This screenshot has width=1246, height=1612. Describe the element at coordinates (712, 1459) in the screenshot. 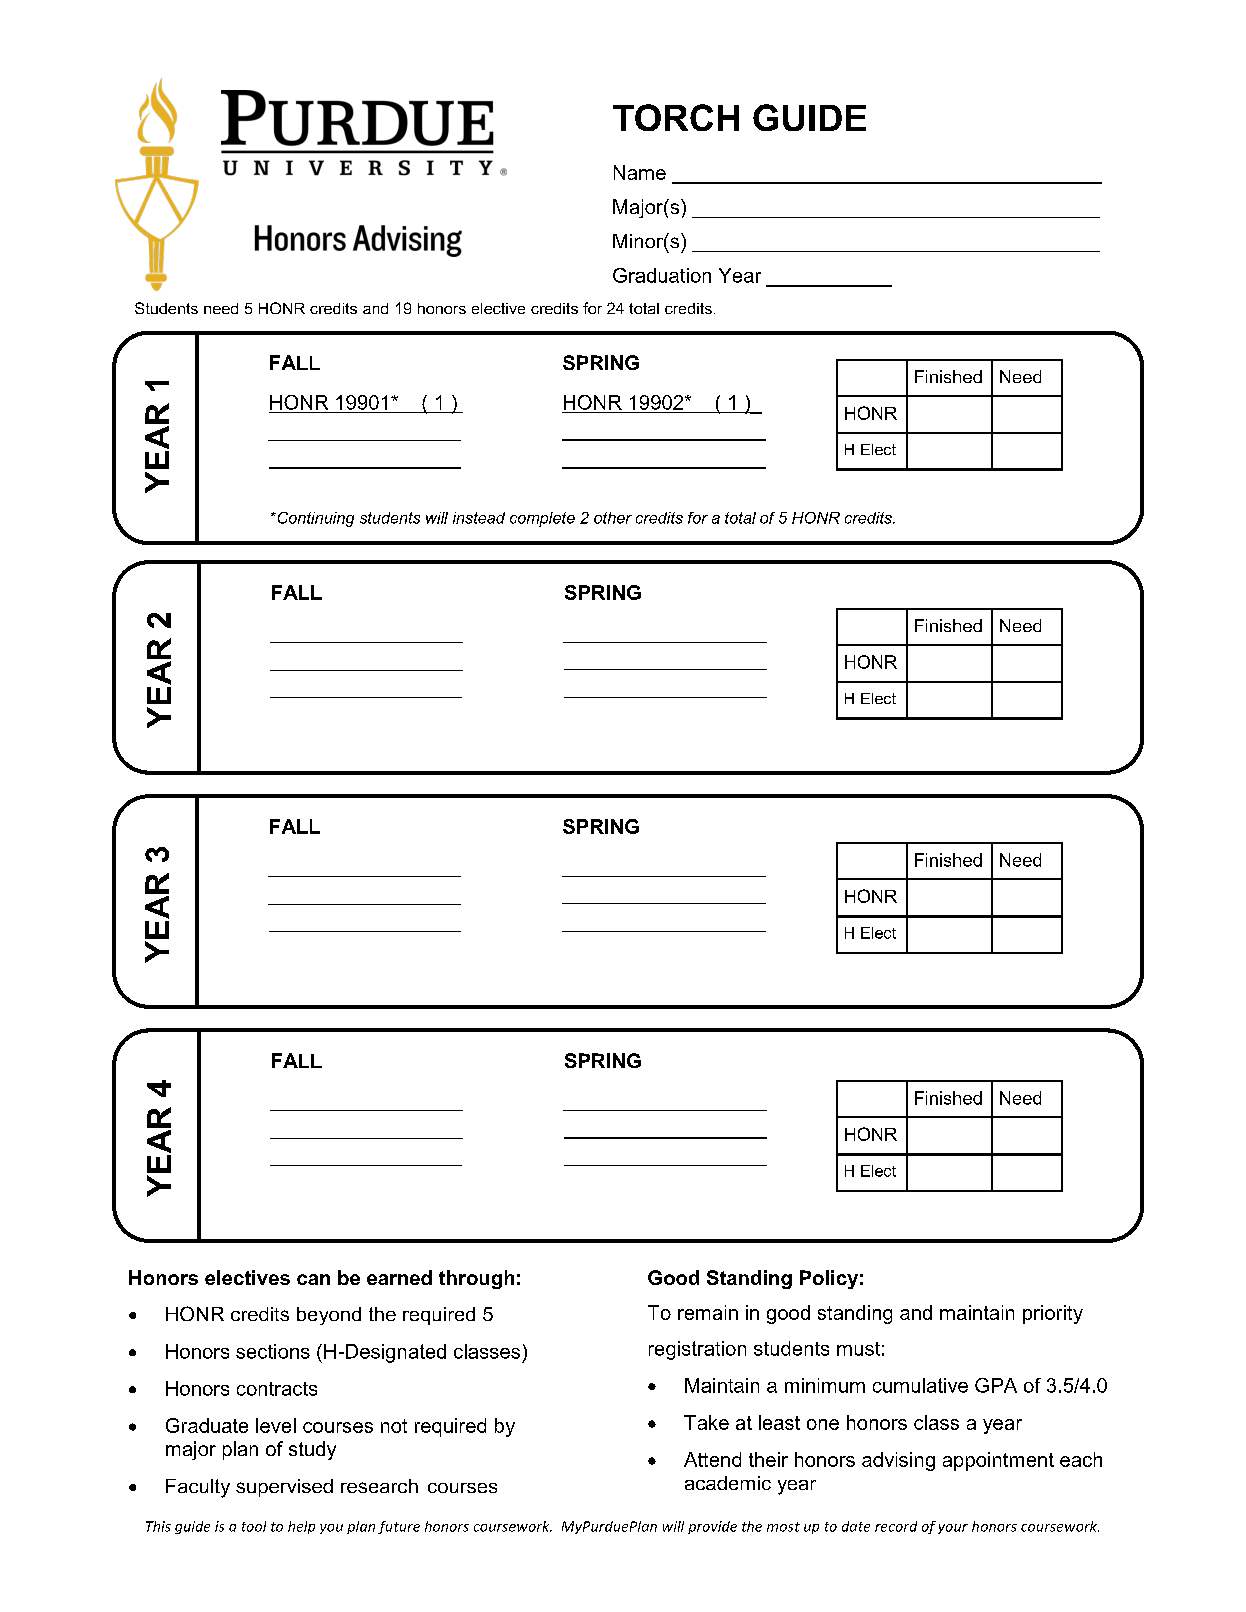

I see `Attend` at that location.
